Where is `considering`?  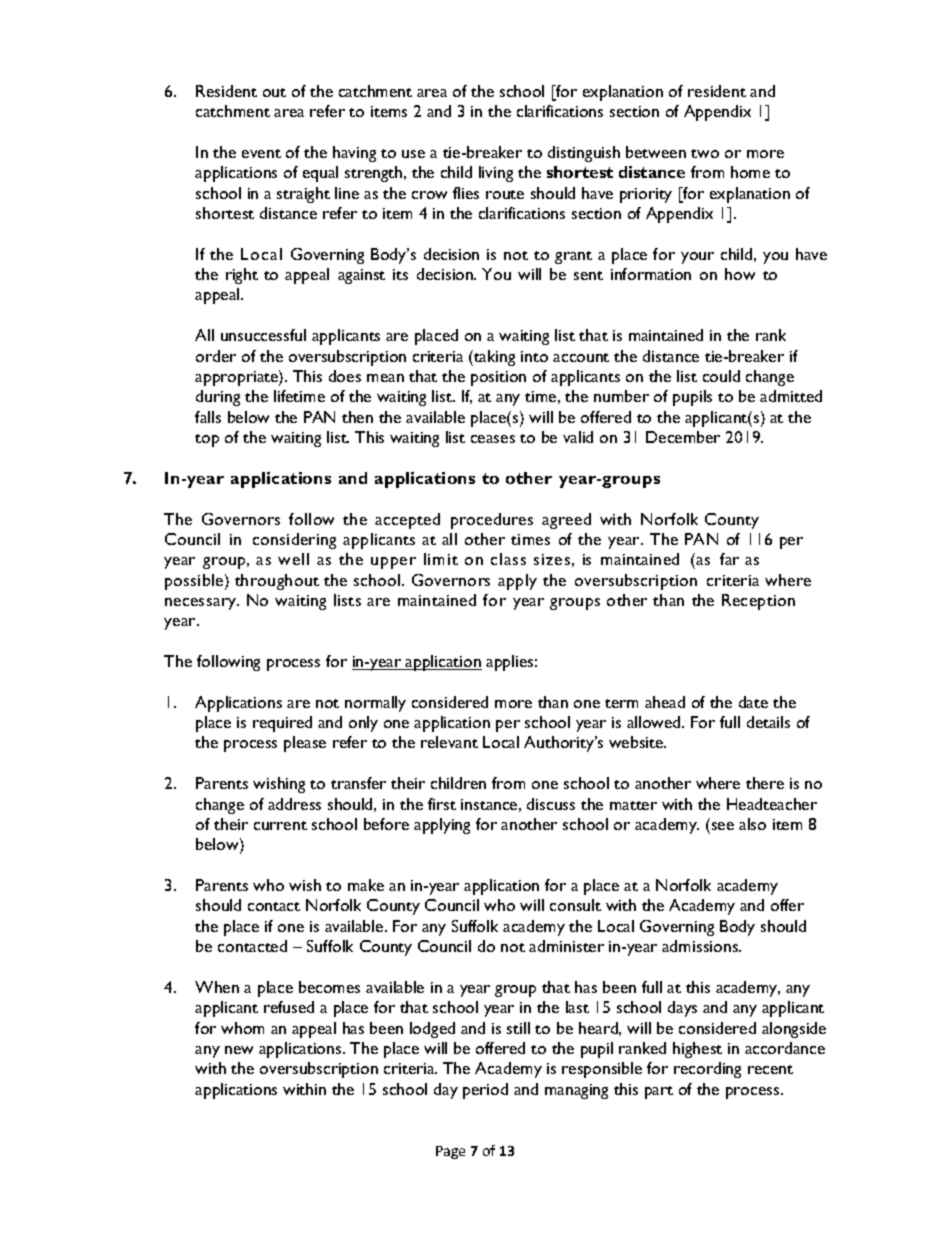
considering is located at coordinates (294, 541).
